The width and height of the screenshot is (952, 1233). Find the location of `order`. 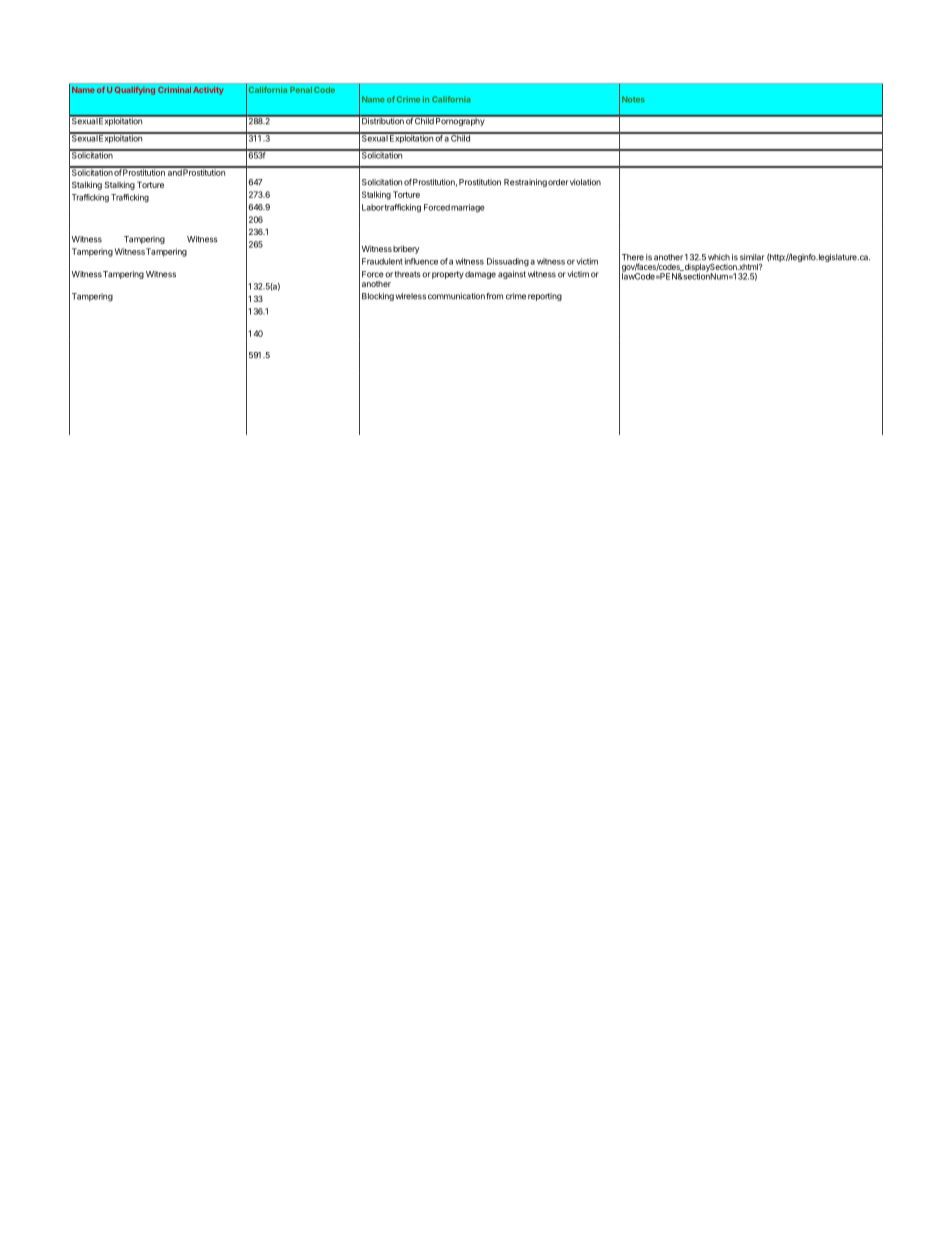

order is located at coordinates (558, 182).
